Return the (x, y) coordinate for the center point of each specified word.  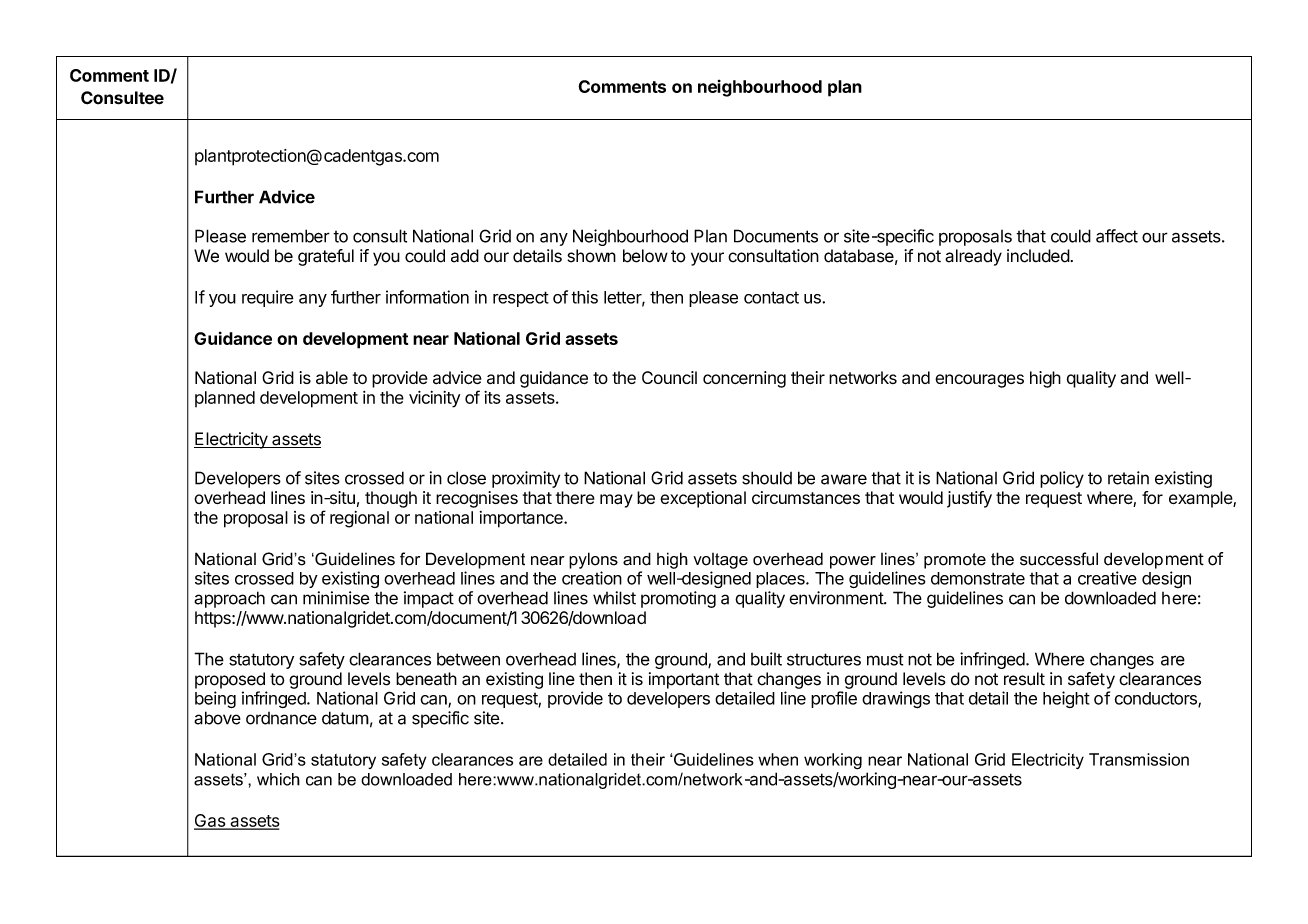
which (278, 779)
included (1038, 256)
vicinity (434, 399)
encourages (979, 381)
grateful (326, 257)
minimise (336, 598)
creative (1107, 578)
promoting (678, 599)
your (707, 259)
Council (669, 377)
